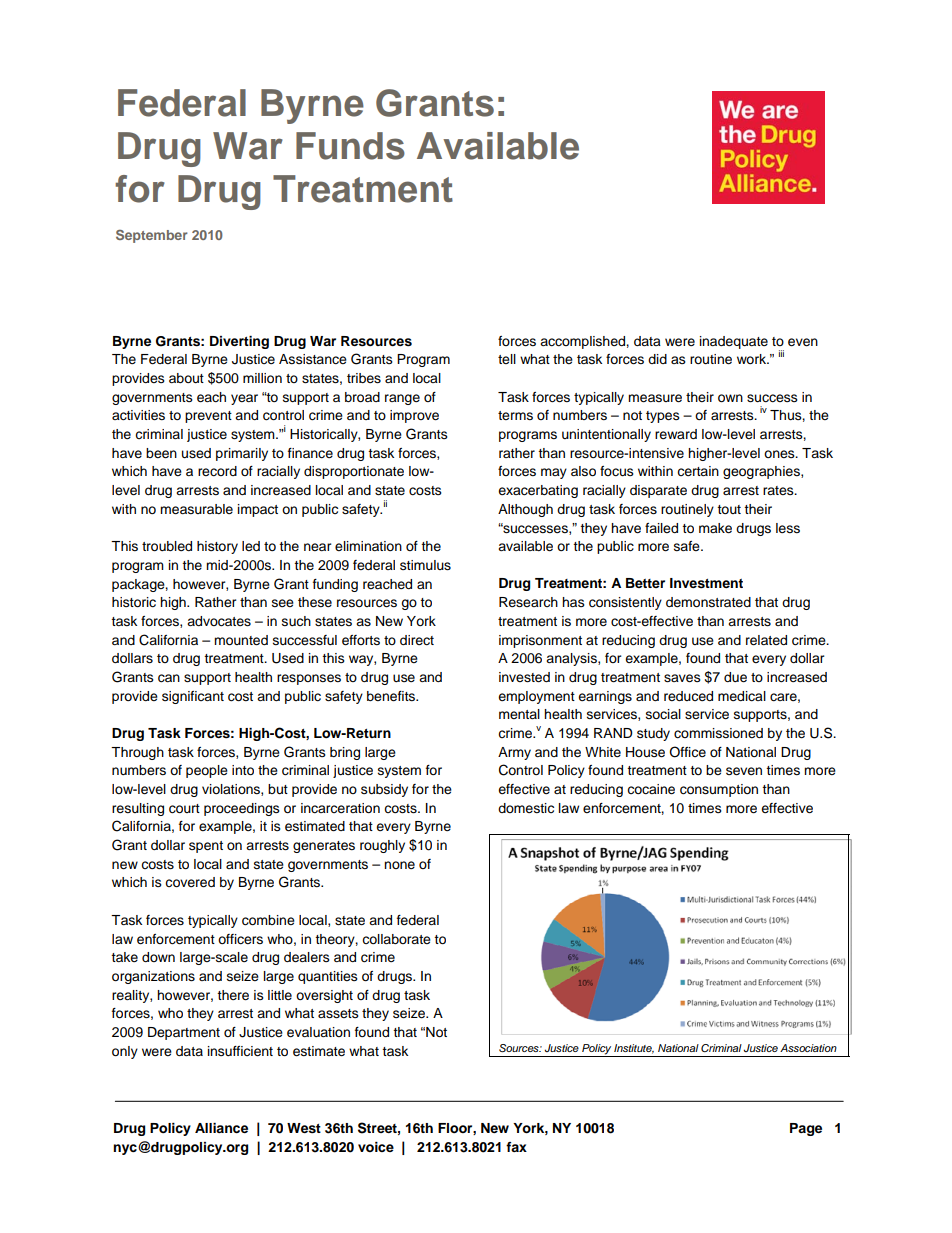  Describe the element at coordinates (241, 640) in the screenshot. I see `mounted` at that location.
